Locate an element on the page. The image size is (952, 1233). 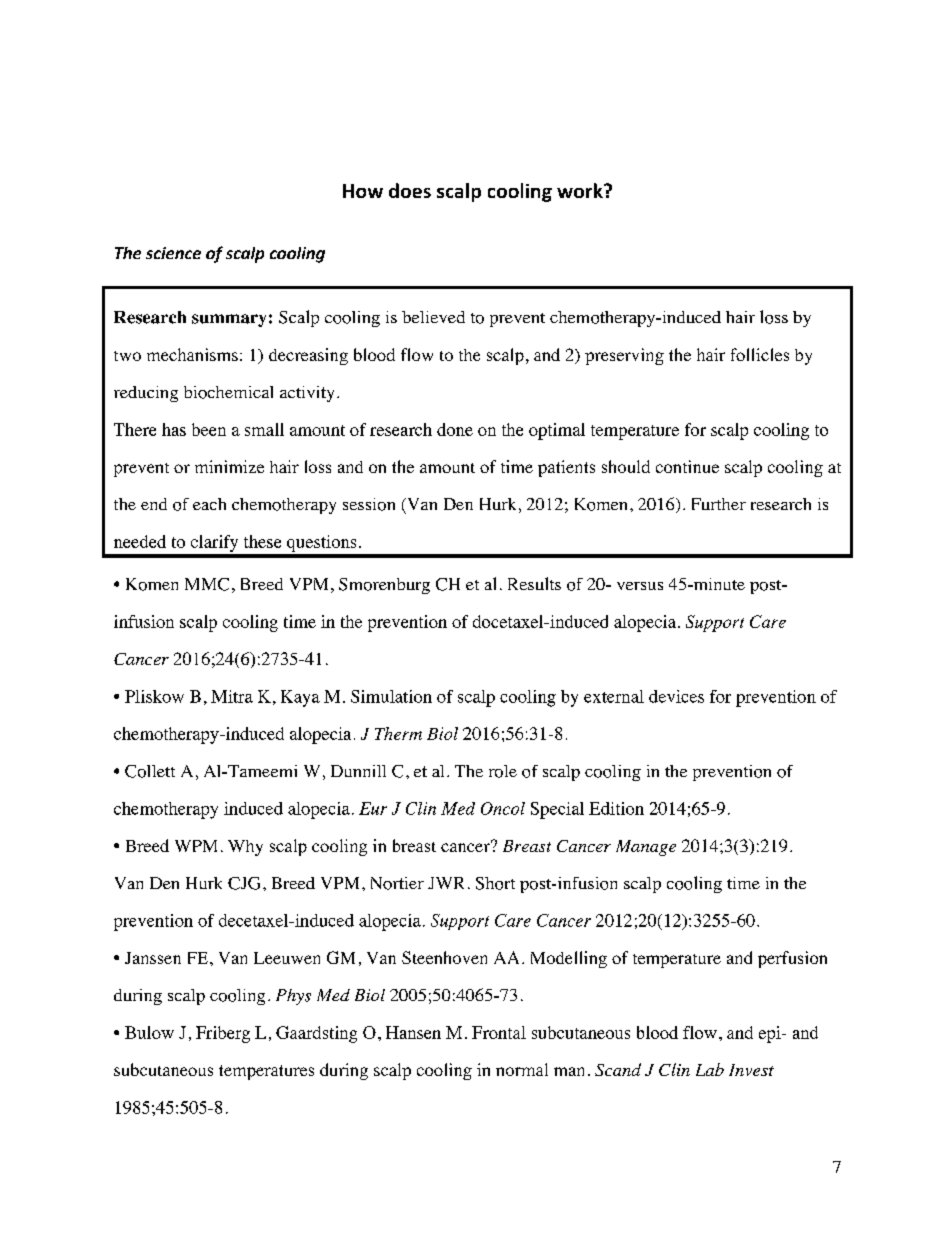
work is located at coordinates (581, 190).
